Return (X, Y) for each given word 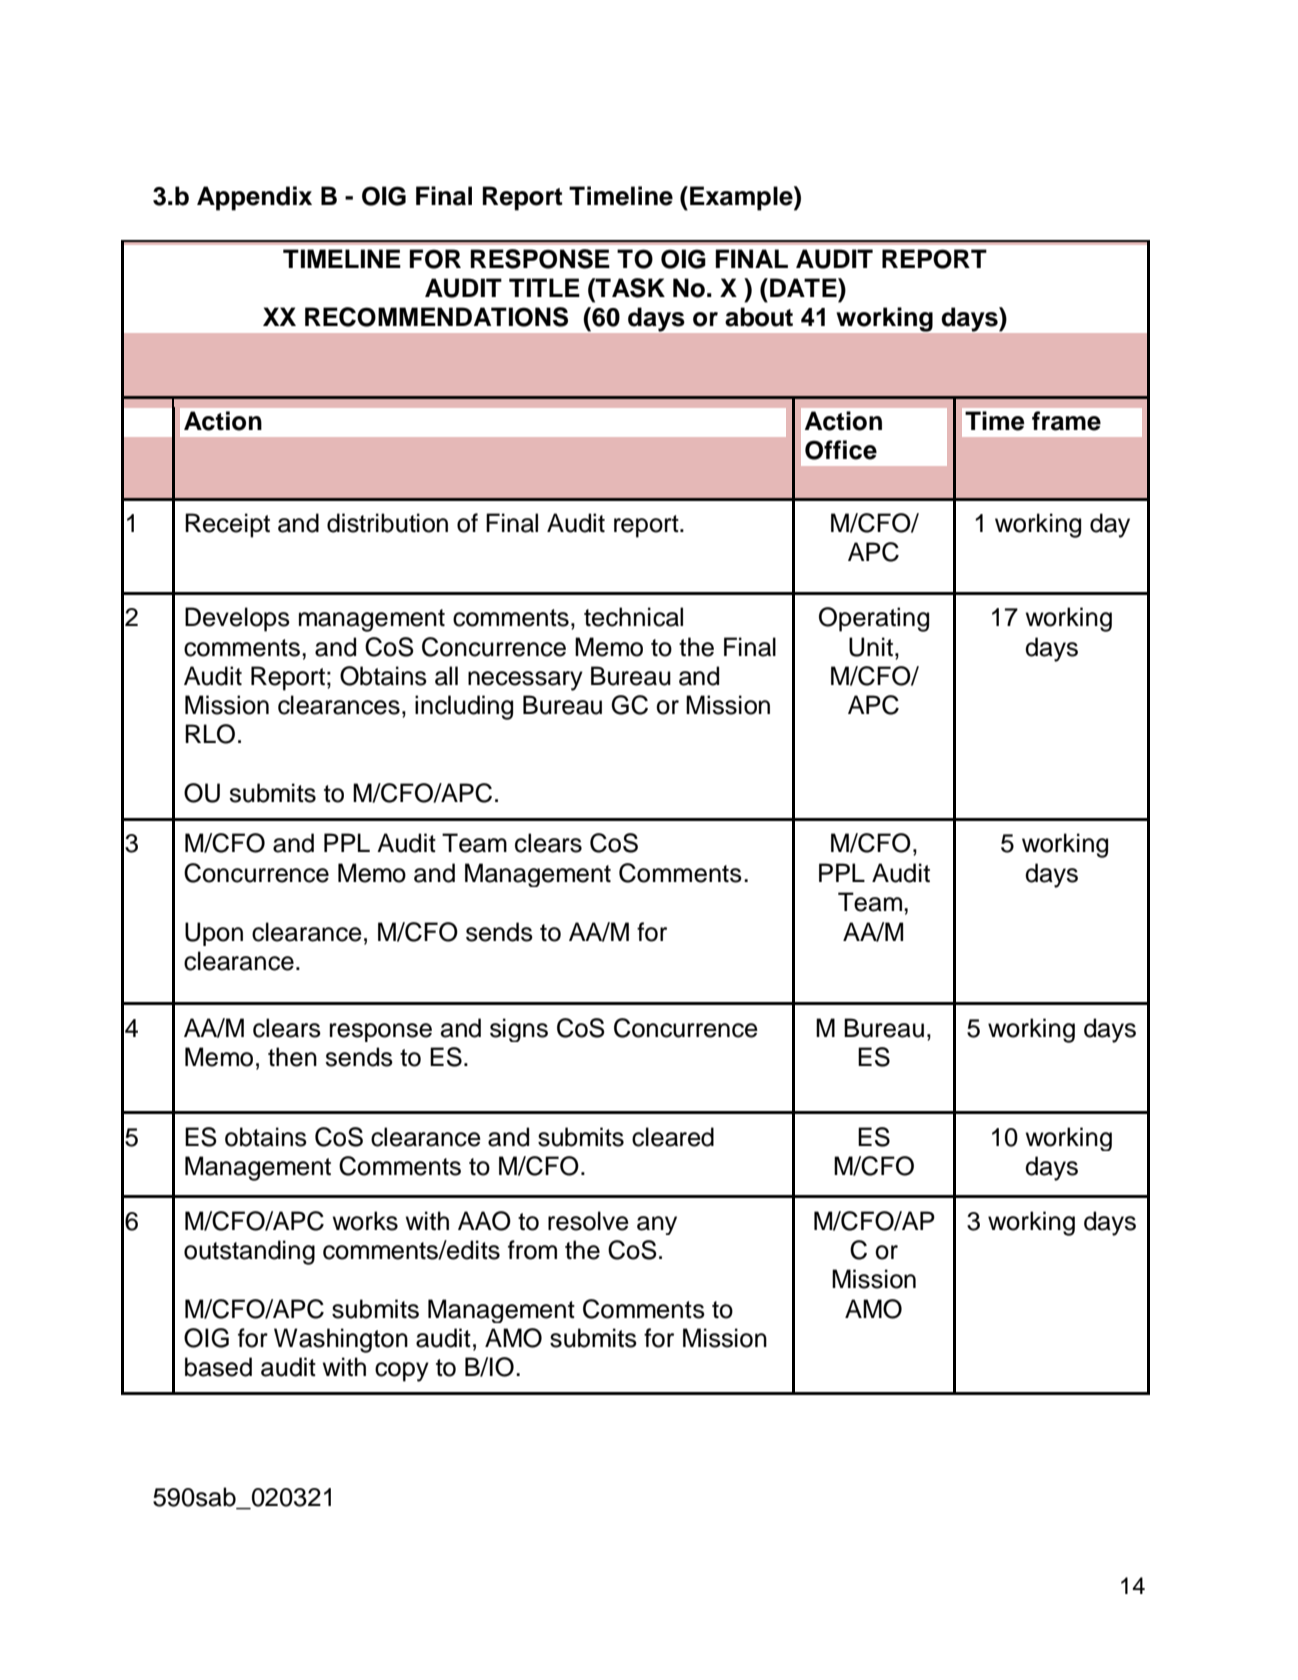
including (464, 707)
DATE (804, 287)
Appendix (254, 198)
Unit (871, 647)
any (657, 1225)
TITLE (544, 287)
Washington (341, 1340)
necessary (525, 681)
